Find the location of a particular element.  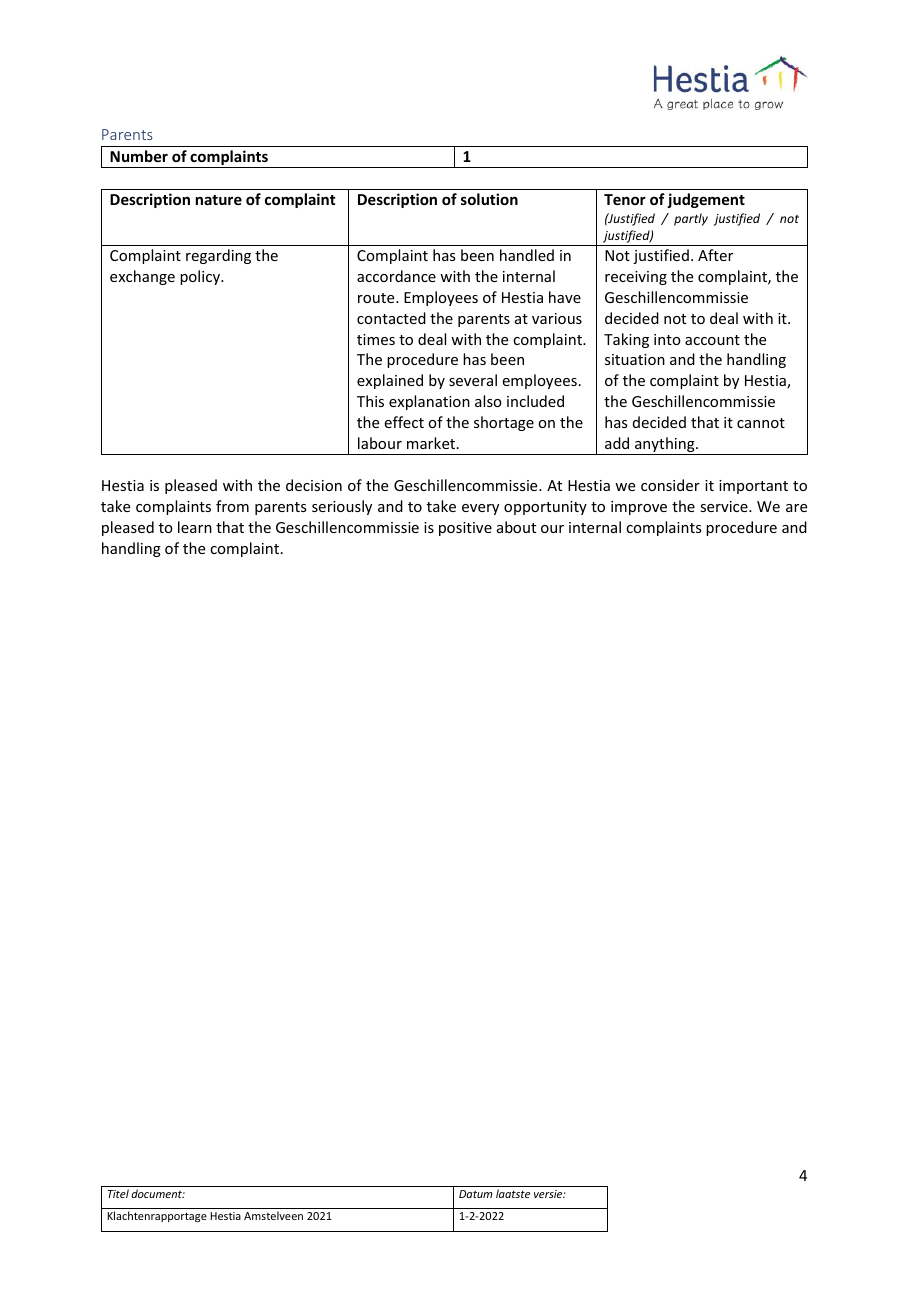

Titel is located at coordinates (118, 1193).
